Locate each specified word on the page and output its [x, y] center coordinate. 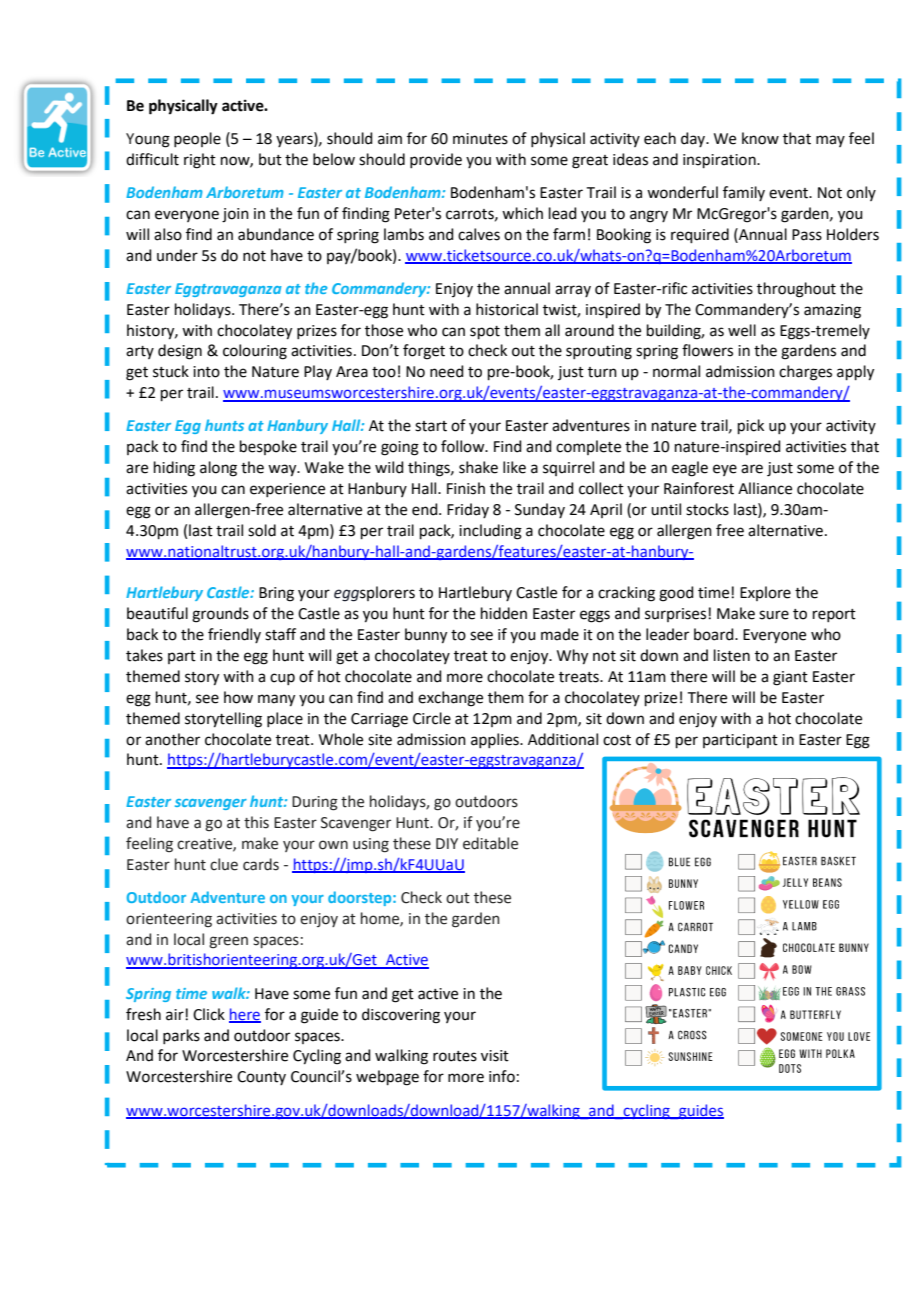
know [760, 138]
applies [496, 740]
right [200, 161]
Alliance [765, 488]
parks [181, 1036]
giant [790, 678]
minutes [480, 139]
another [172, 739]
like [514, 467]
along [218, 469]
